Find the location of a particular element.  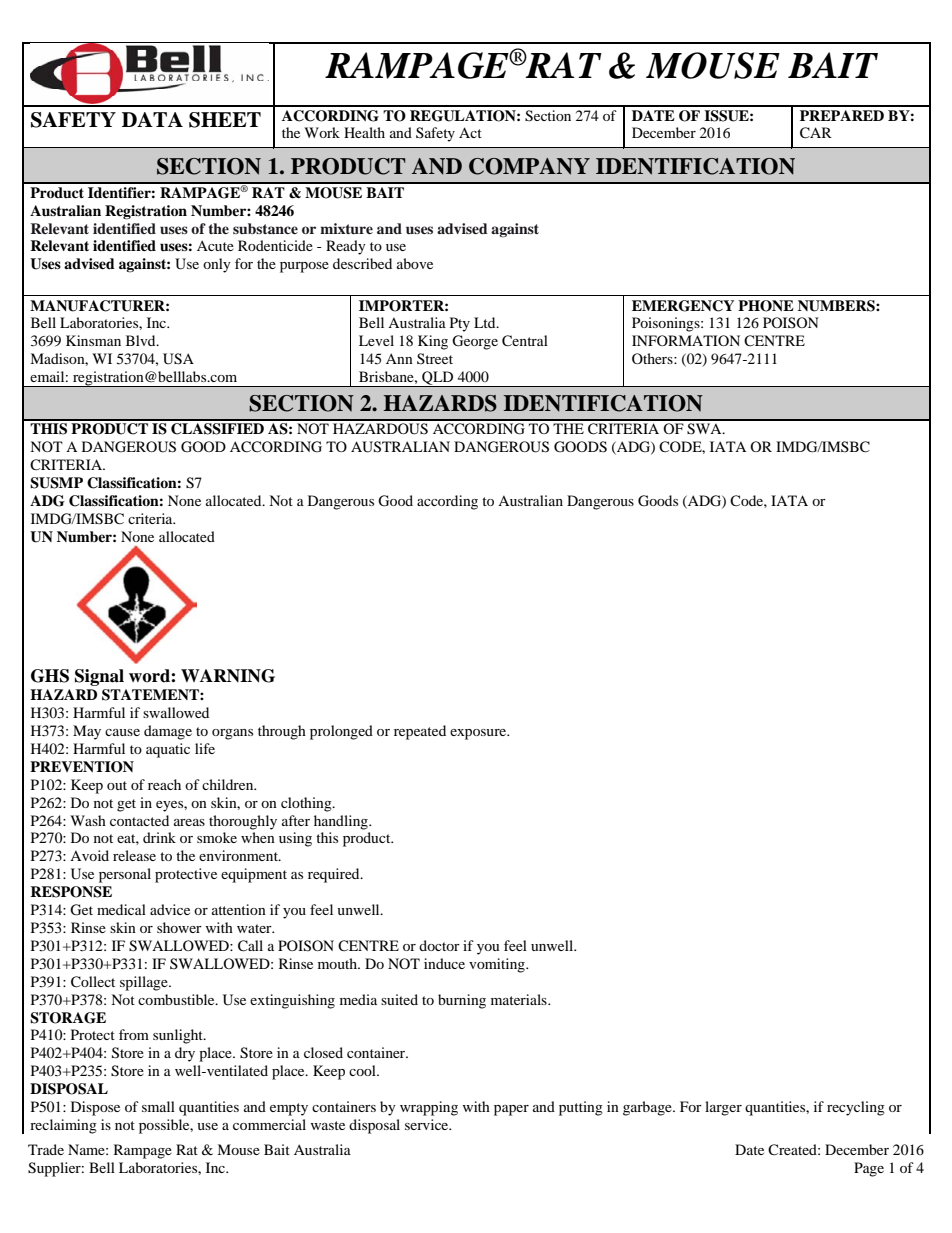

DATA is located at coordinates (152, 119).
